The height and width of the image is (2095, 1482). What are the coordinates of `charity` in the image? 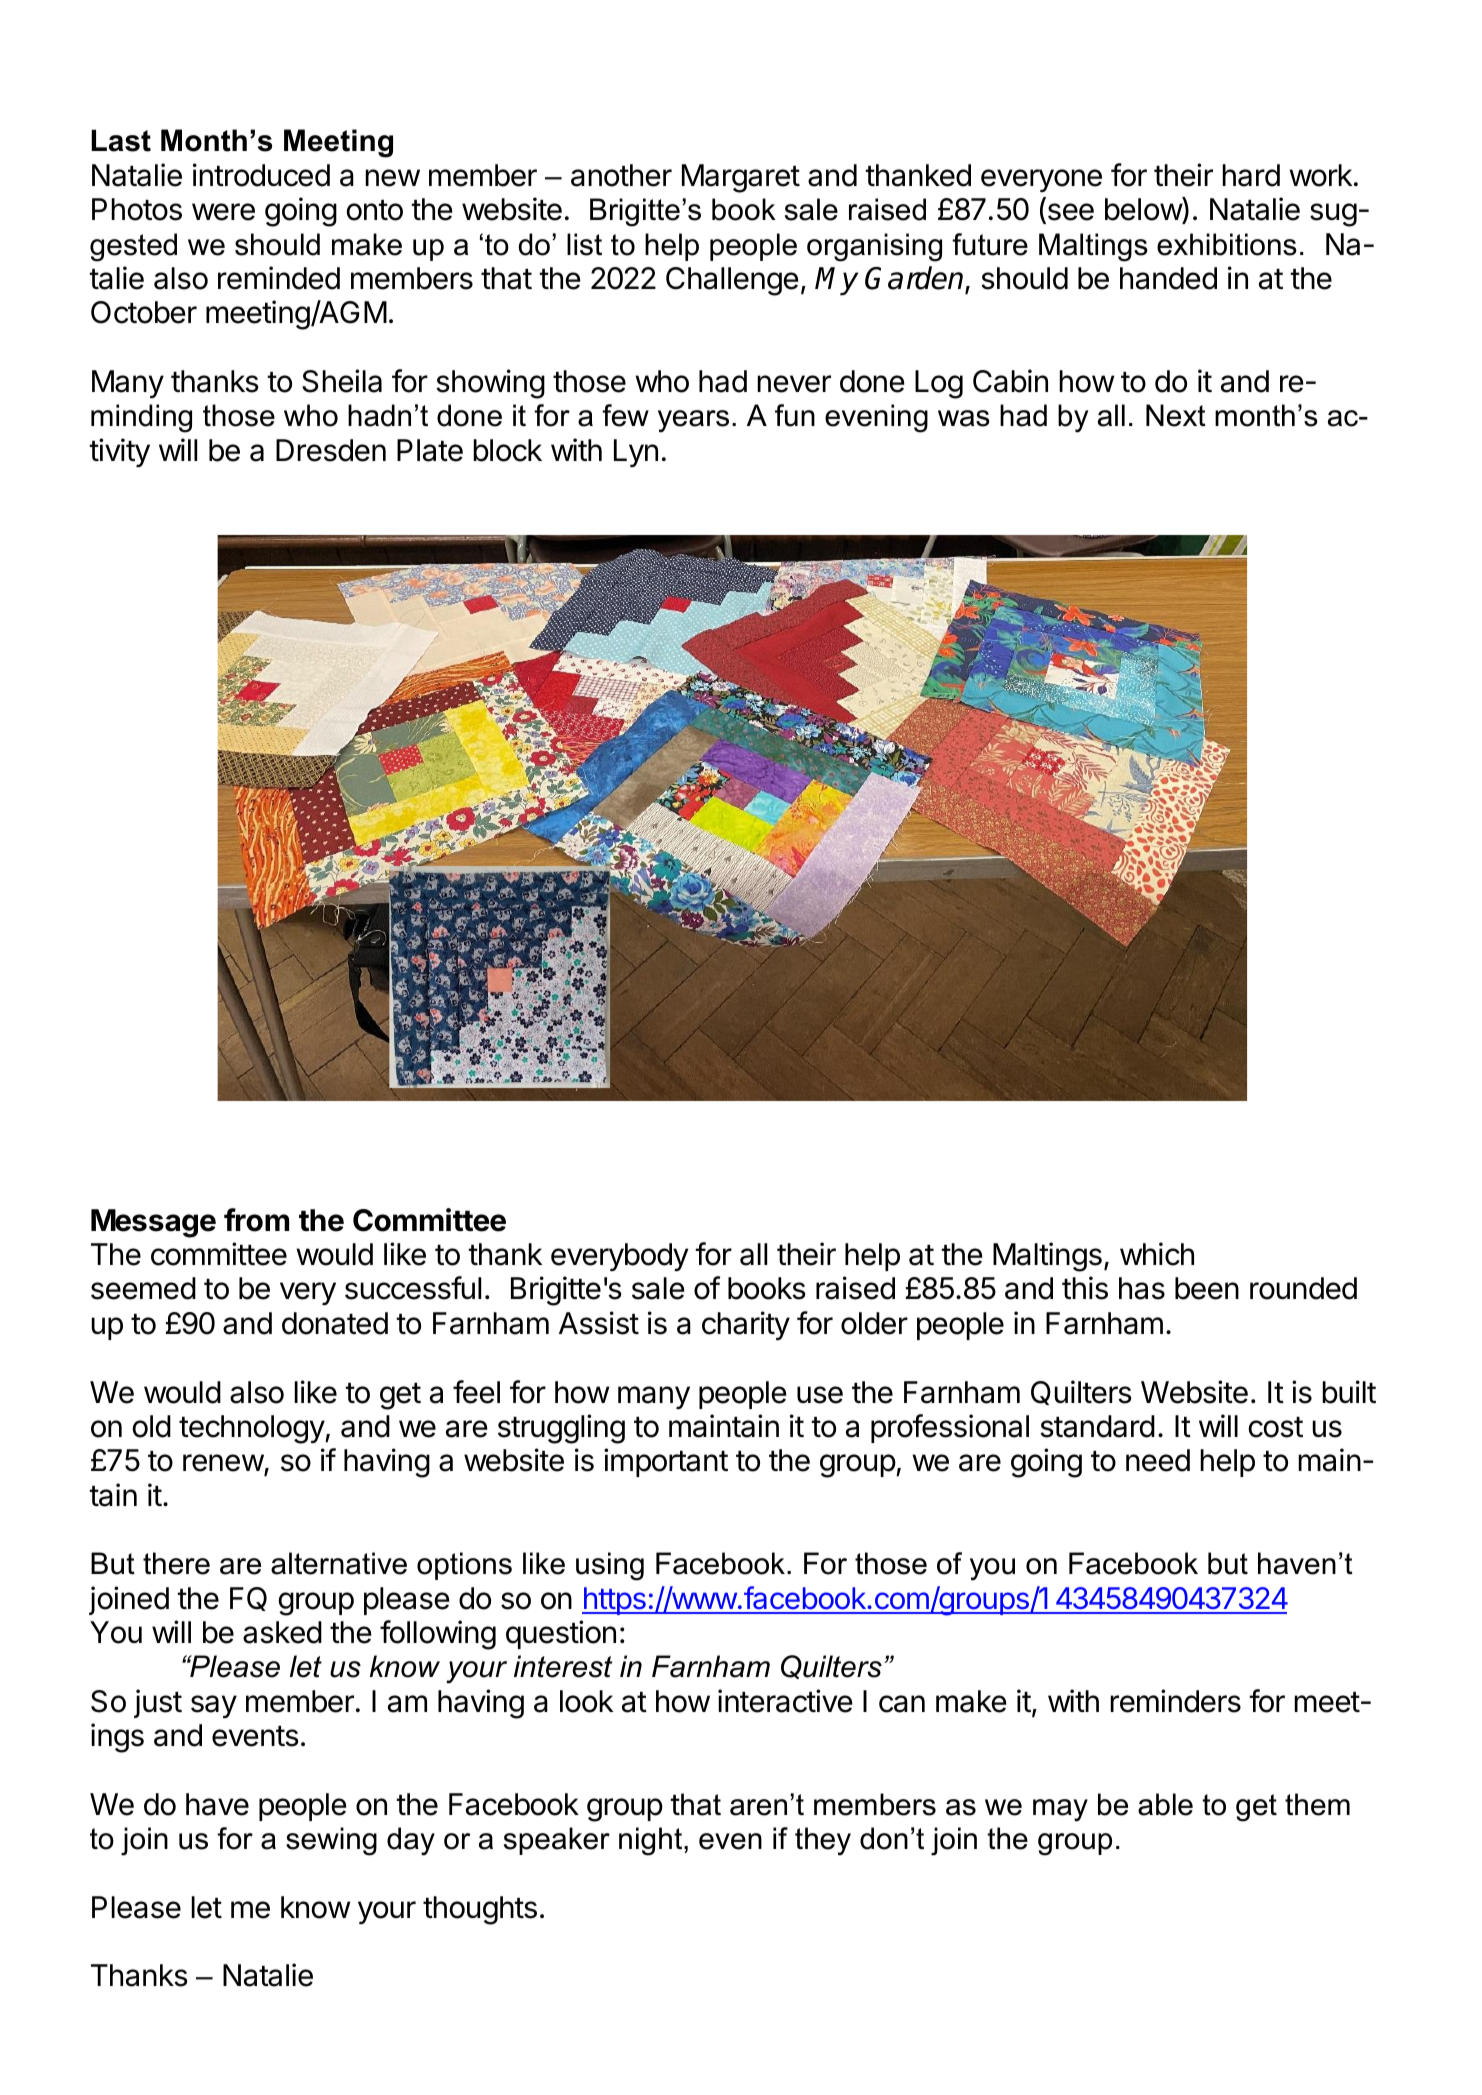 It's located at (746, 1325).
